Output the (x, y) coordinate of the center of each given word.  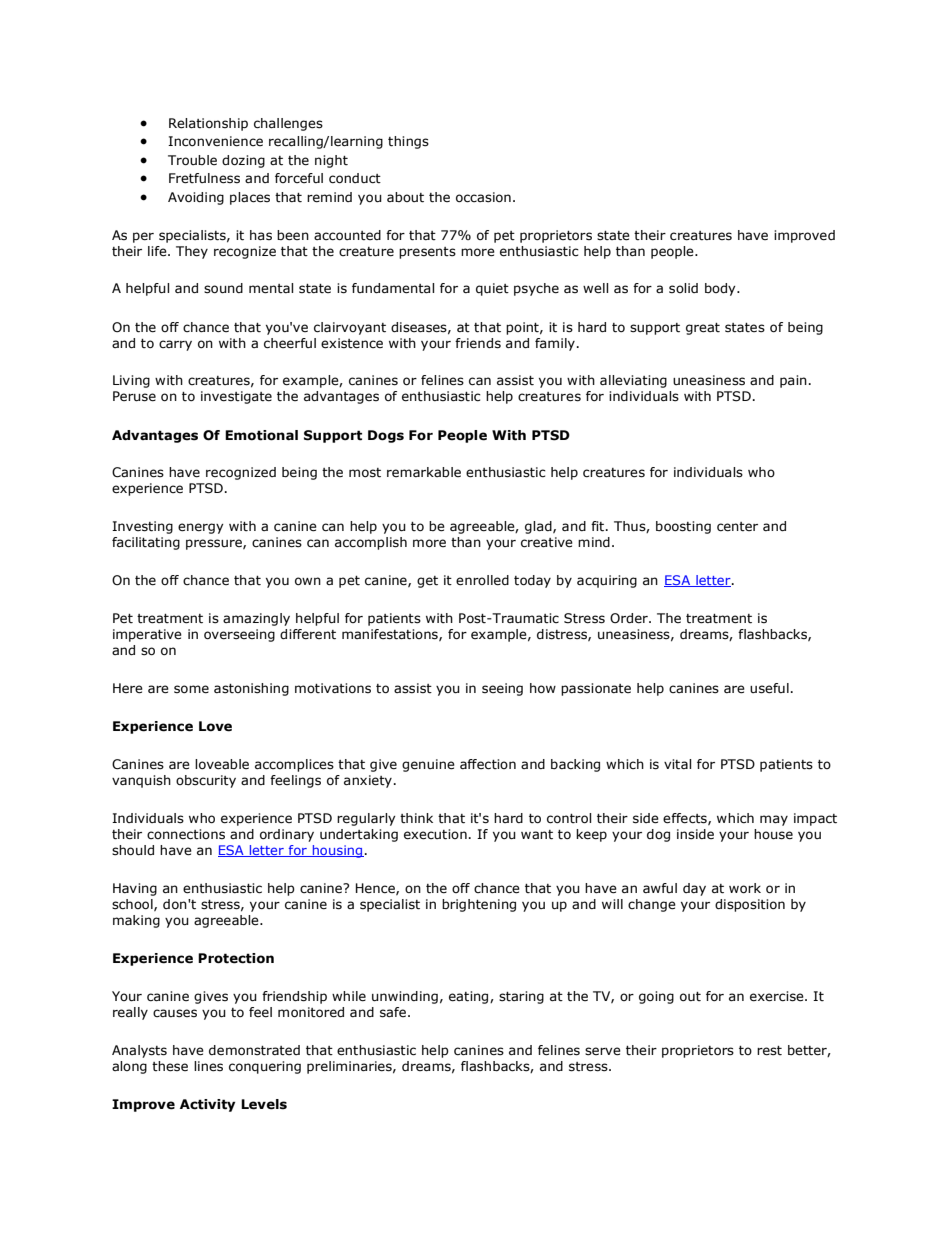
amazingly (256, 619)
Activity (207, 1105)
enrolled (482, 580)
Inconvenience (215, 141)
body (721, 289)
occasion (483, 197)
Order (630, 618)
